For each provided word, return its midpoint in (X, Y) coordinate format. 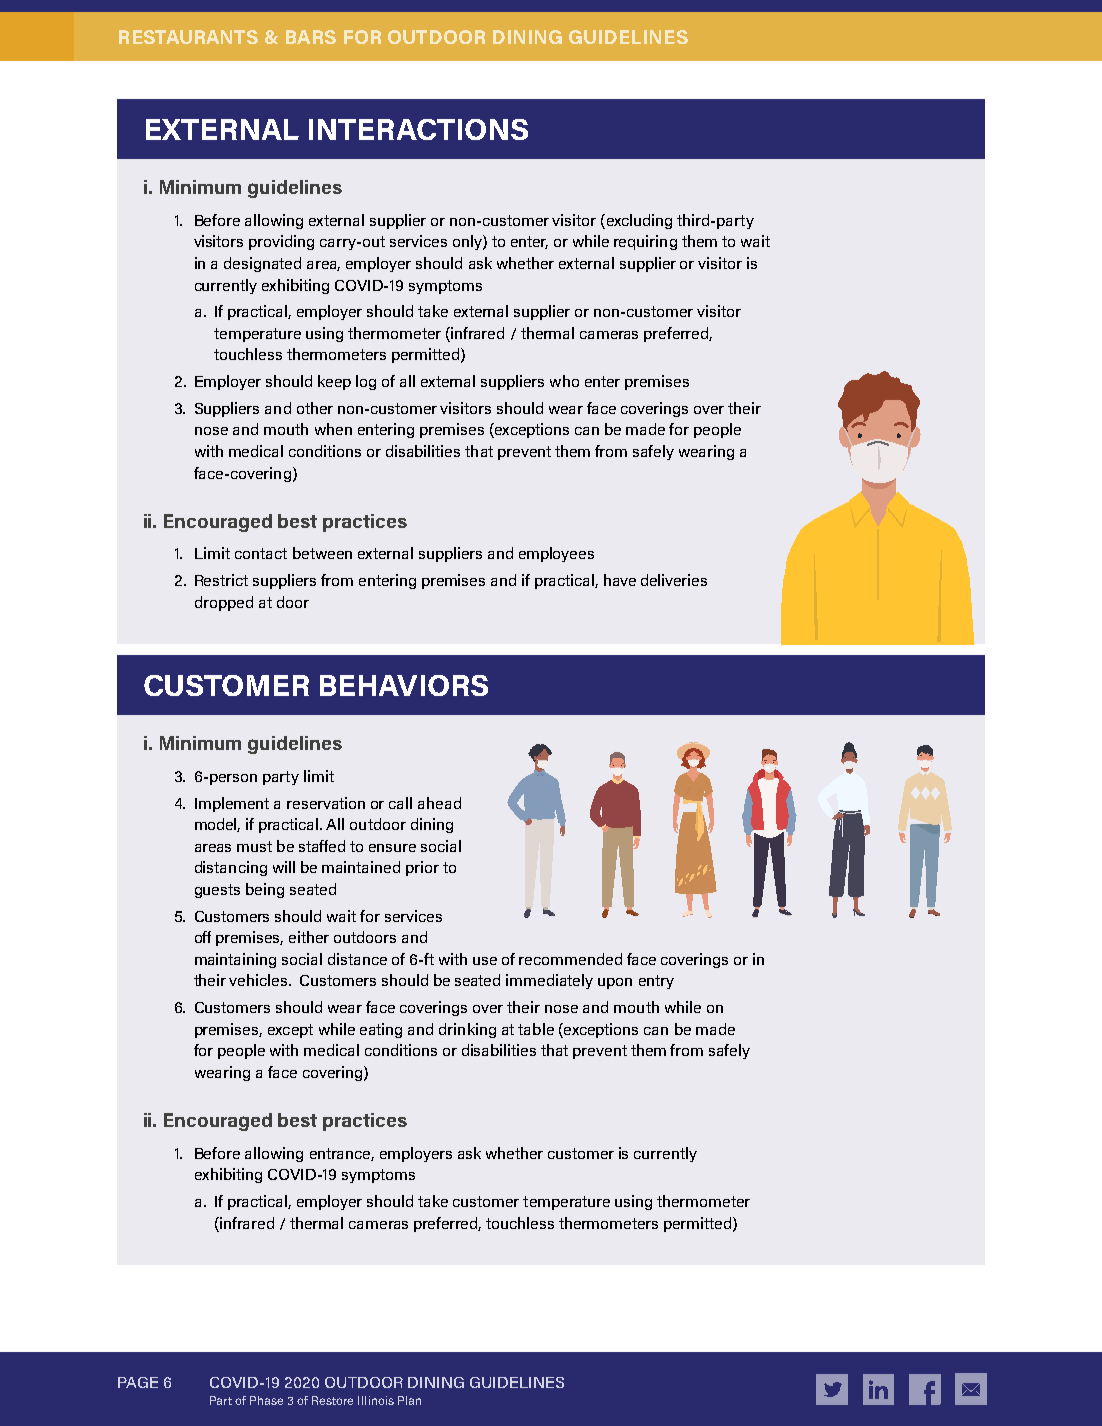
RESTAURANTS (188, 37)
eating (381, 1030)
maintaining (235, 960)
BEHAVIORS (404, 685)
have (620, 580)
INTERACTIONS (418, 129)
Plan (409, 1400)
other (315, 408)
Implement (232, 804)
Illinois (376, 1400)
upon (615, 983)
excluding (638, 221)
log (366, 382)
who (564, 381)
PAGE (138, 1382)
